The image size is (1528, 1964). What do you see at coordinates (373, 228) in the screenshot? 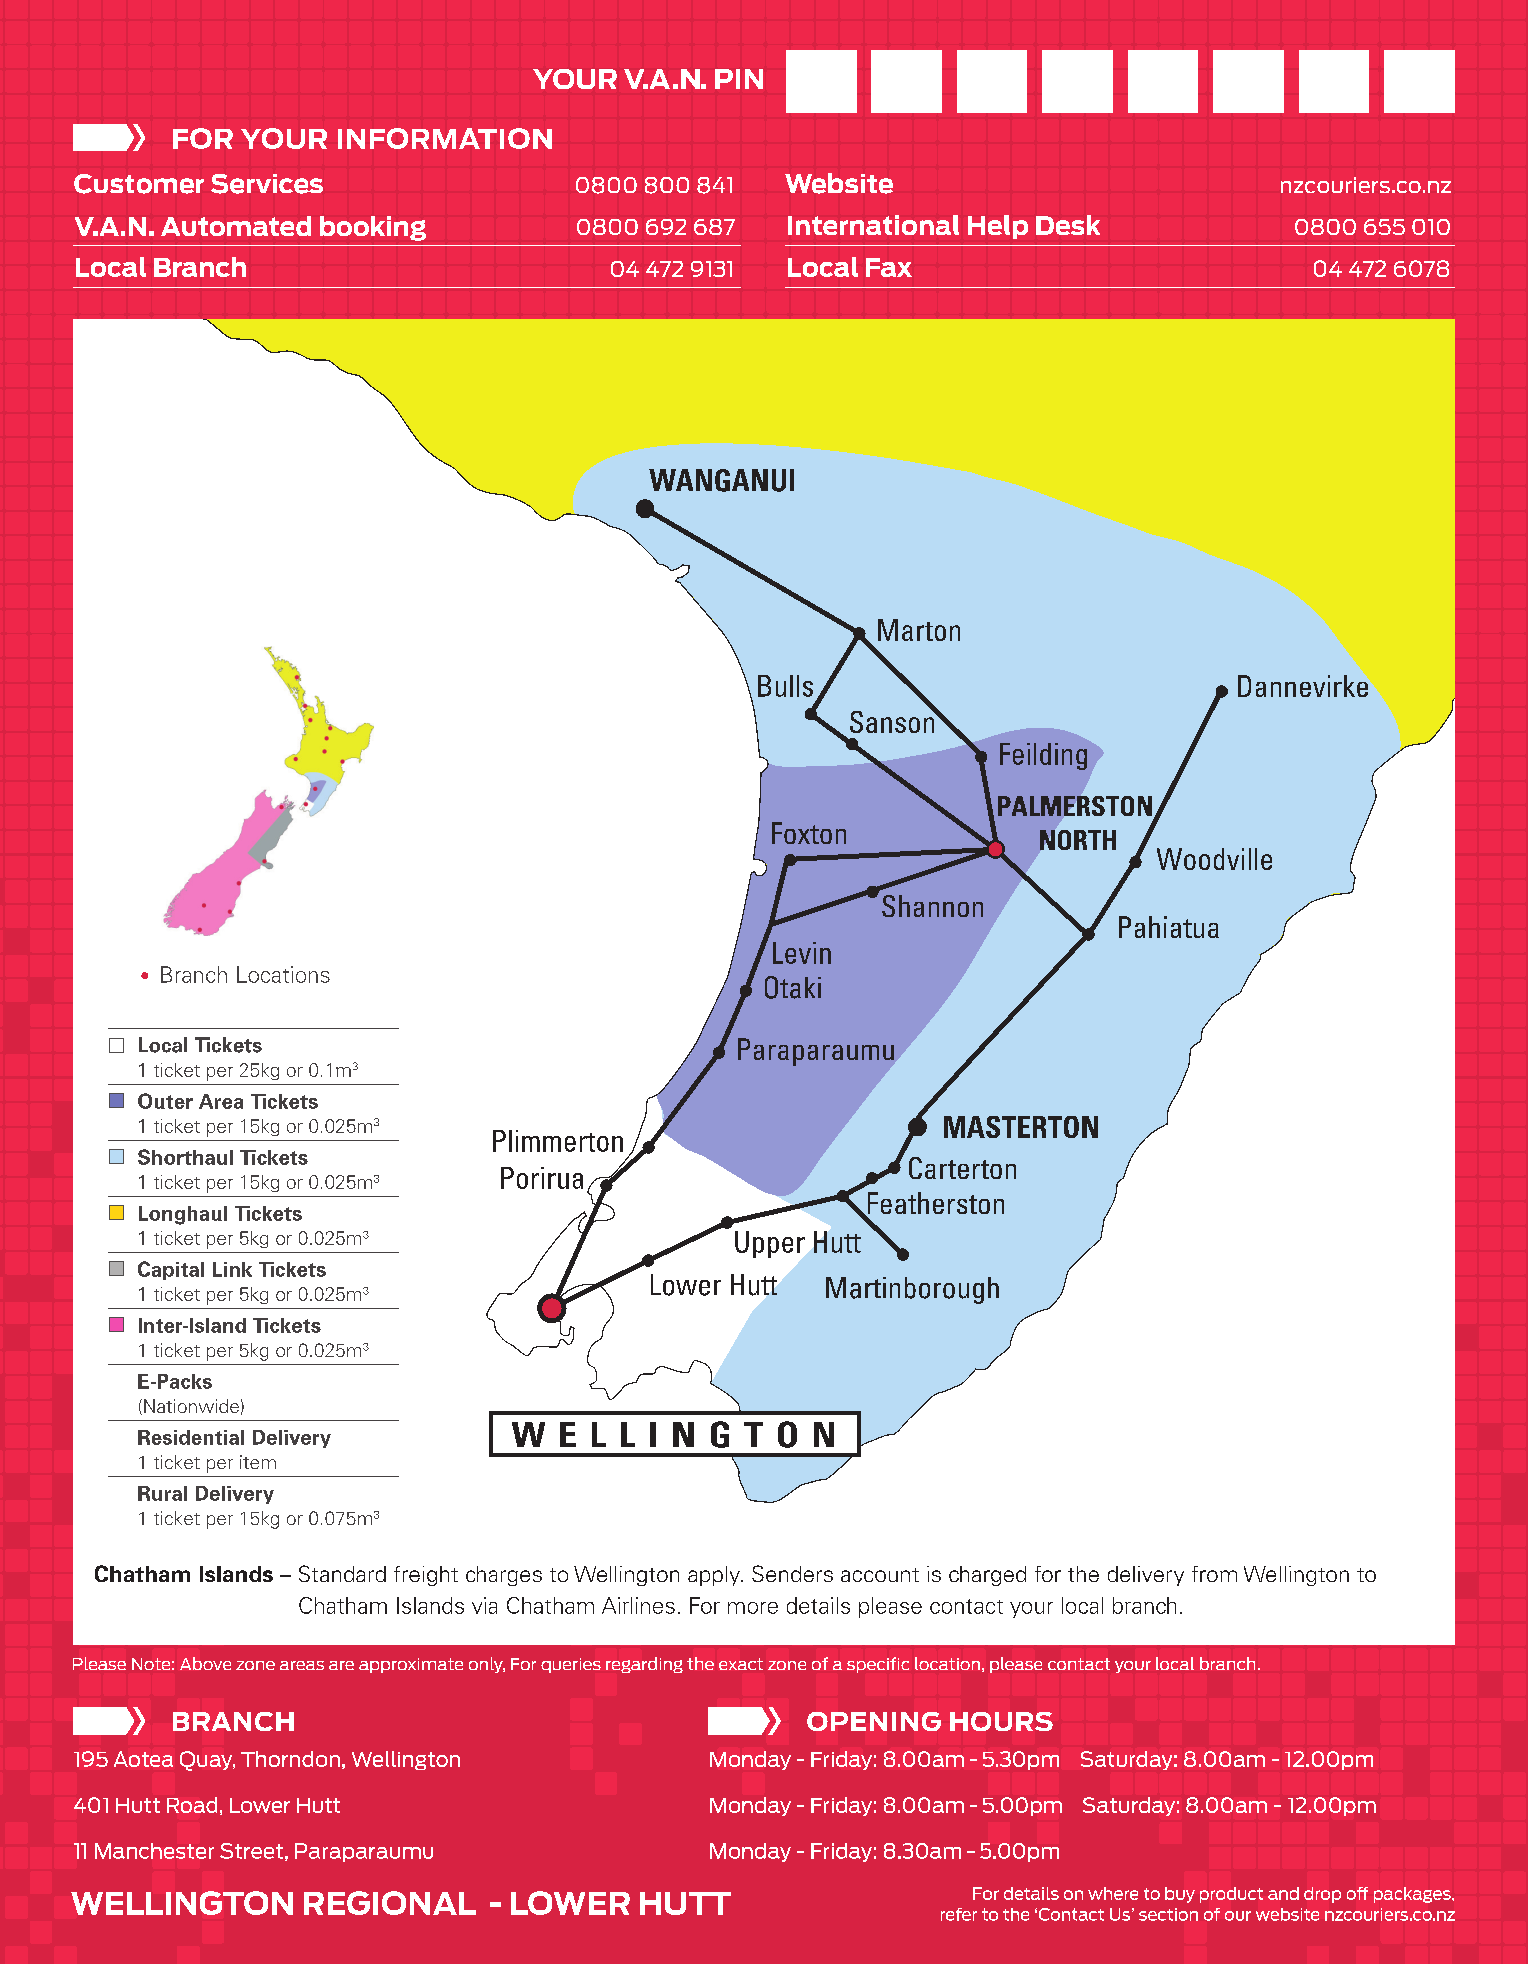
I see `booking` at bounding box center [373, 228].
